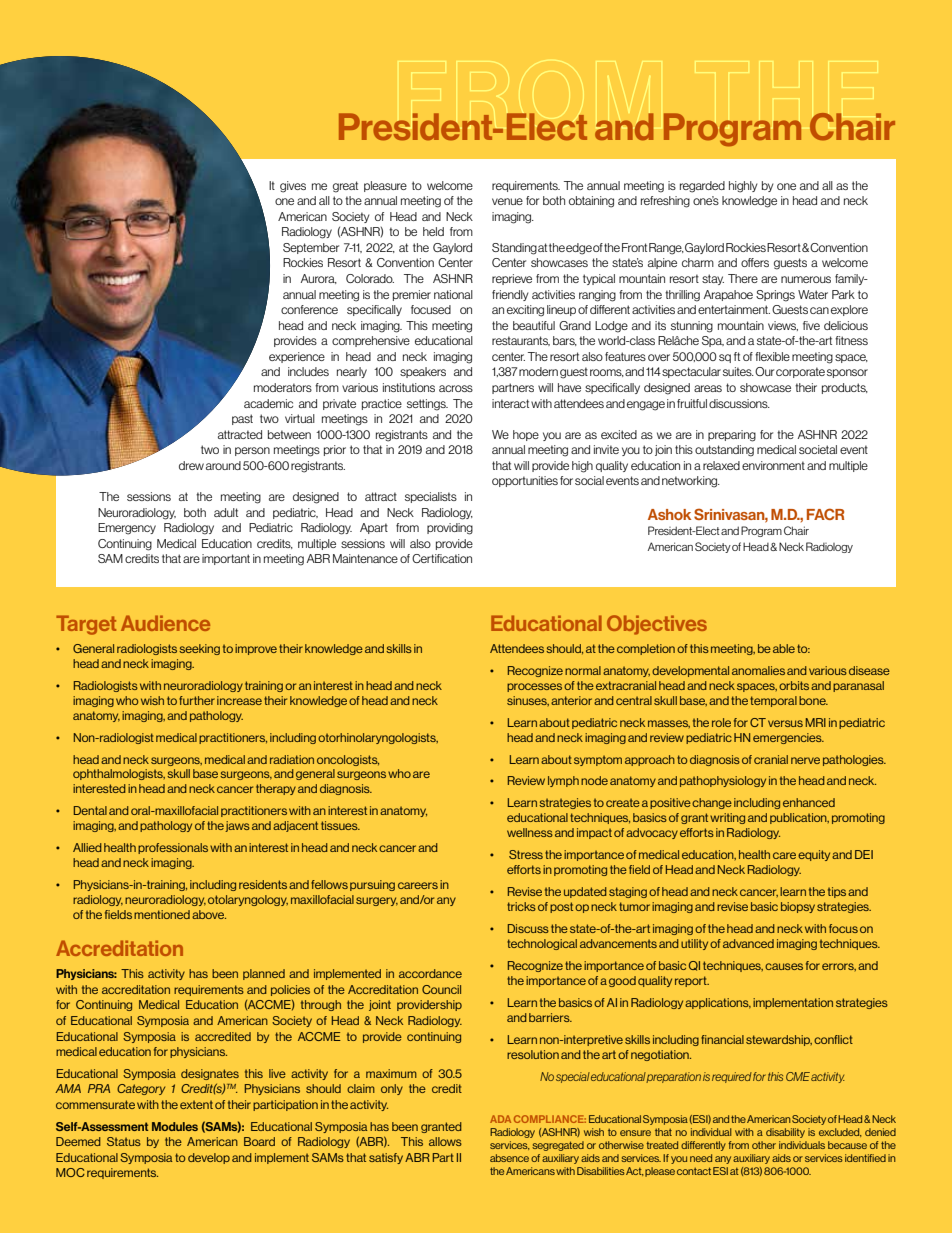 The image size is (952, 1233). What do you see at coordinates (521, 906) in the document?
I see `tricks` at bounding box center [521, 906].
